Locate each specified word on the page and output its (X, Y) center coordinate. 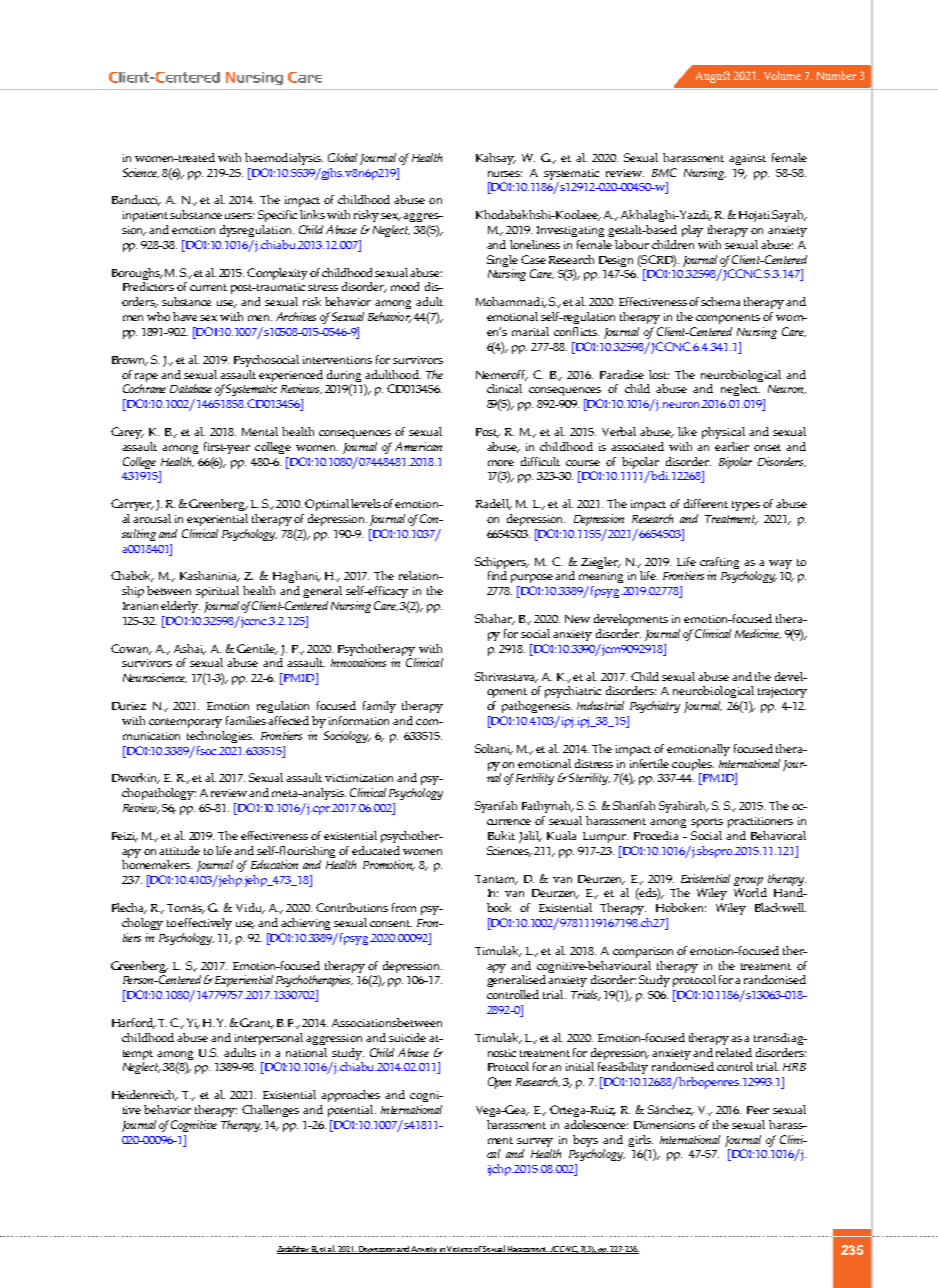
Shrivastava (506, 677)
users (239, 216)
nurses (505, 174)
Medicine (758, 634)
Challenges (270, 1111)
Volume (782, 75)
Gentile (257, 649)
